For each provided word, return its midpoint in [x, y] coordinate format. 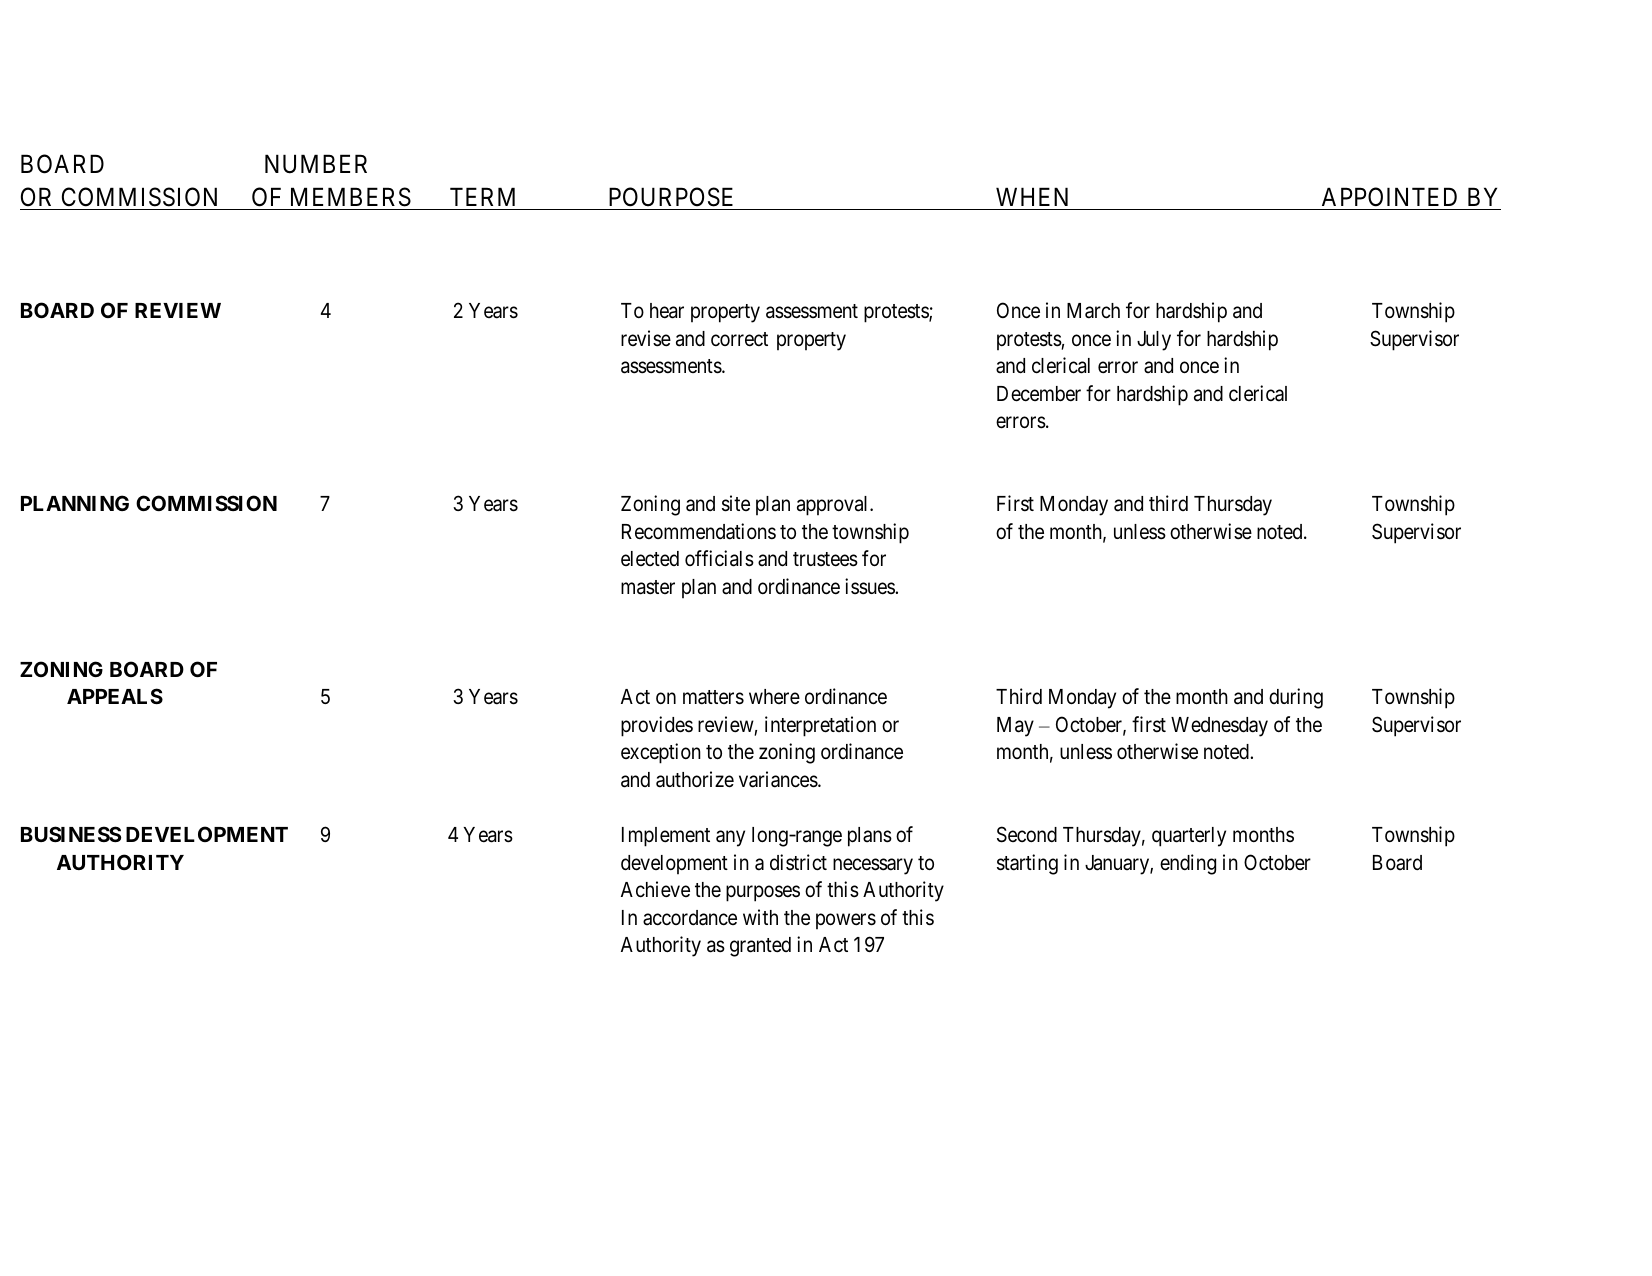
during [1296, 698]
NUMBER [316, 164]
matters [713, 697]
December [1039, 394]
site [736, 503]
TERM [482, 196]
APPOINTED [1389, 197]
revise [646, 338]
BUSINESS [71, 834]
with [760, 917]
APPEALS [115, 696]
